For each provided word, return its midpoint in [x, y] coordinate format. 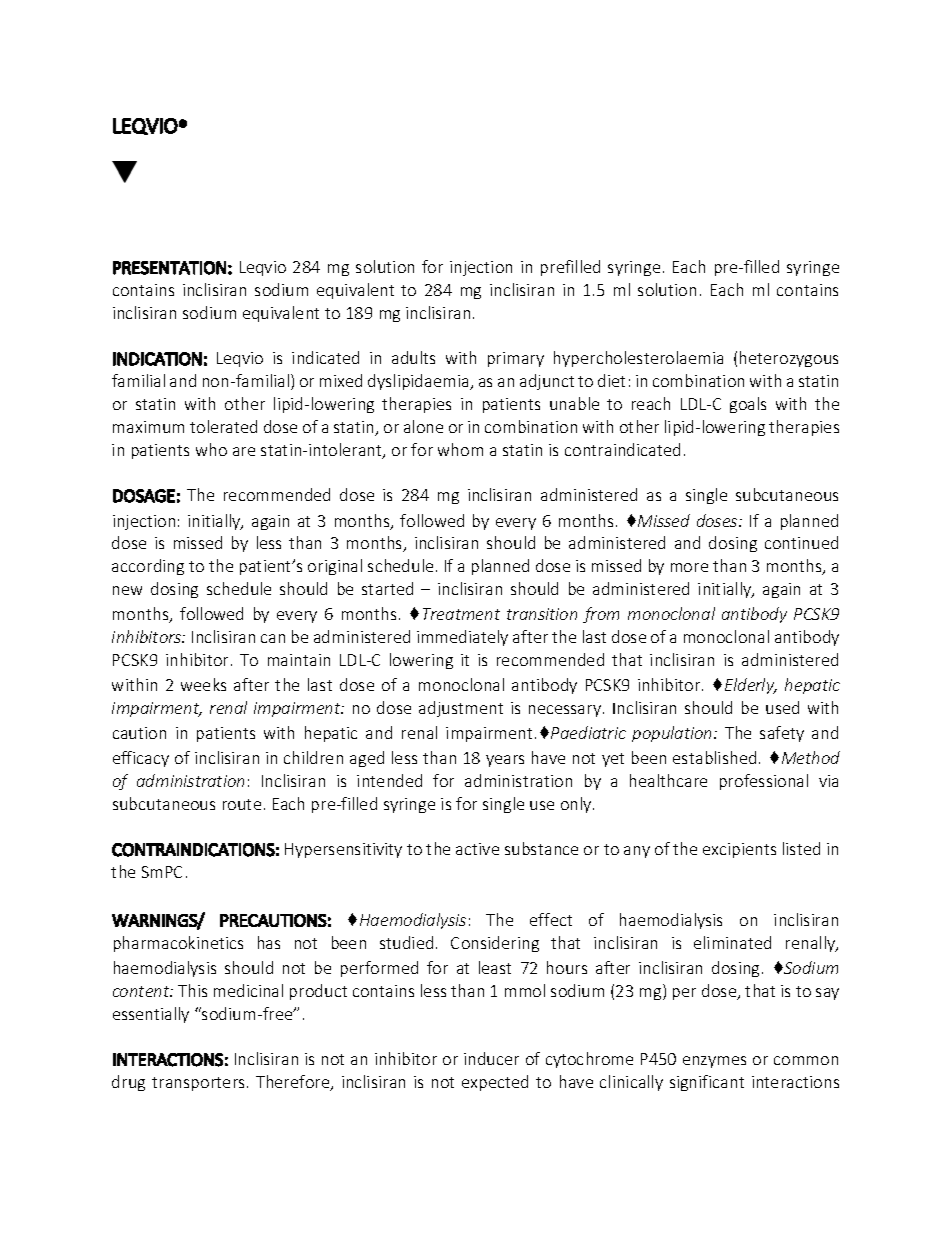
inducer [491, 1058]
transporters [198, 1084]
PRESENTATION [169, 268]
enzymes [714, 1062]
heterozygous [789, 359]
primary [516, 359]
